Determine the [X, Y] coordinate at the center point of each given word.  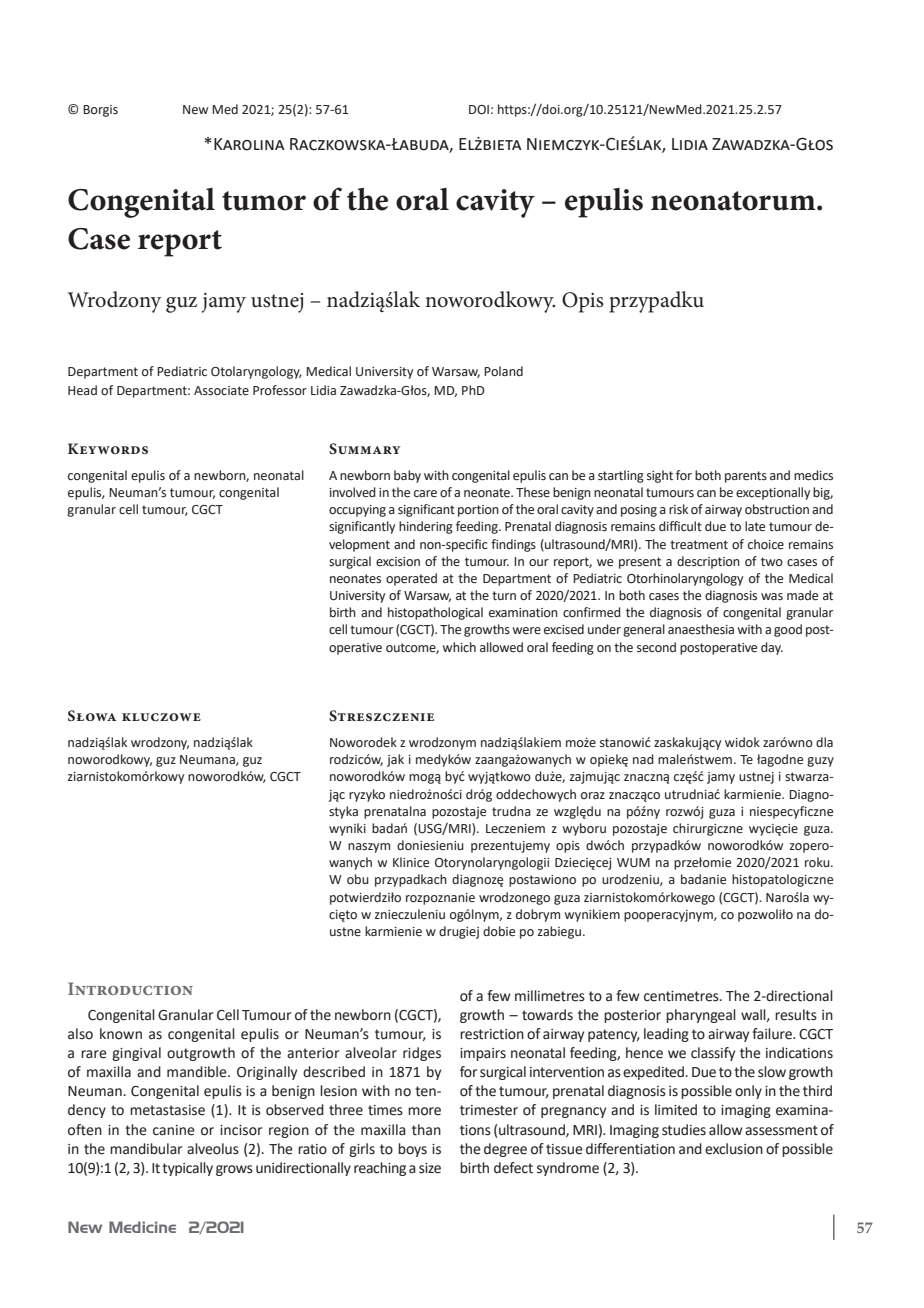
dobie [499, 931]
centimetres [682, 996]
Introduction [130, 988]
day [772, 648]
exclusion [734, 1149]
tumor [264, 201]
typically [187, 1169]
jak [395, 760]
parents [746, 477]
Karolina [249, 144]
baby [407, 476]
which [459, 647]
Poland [503, 371]
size [430, 1168]
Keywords [108, 448]
